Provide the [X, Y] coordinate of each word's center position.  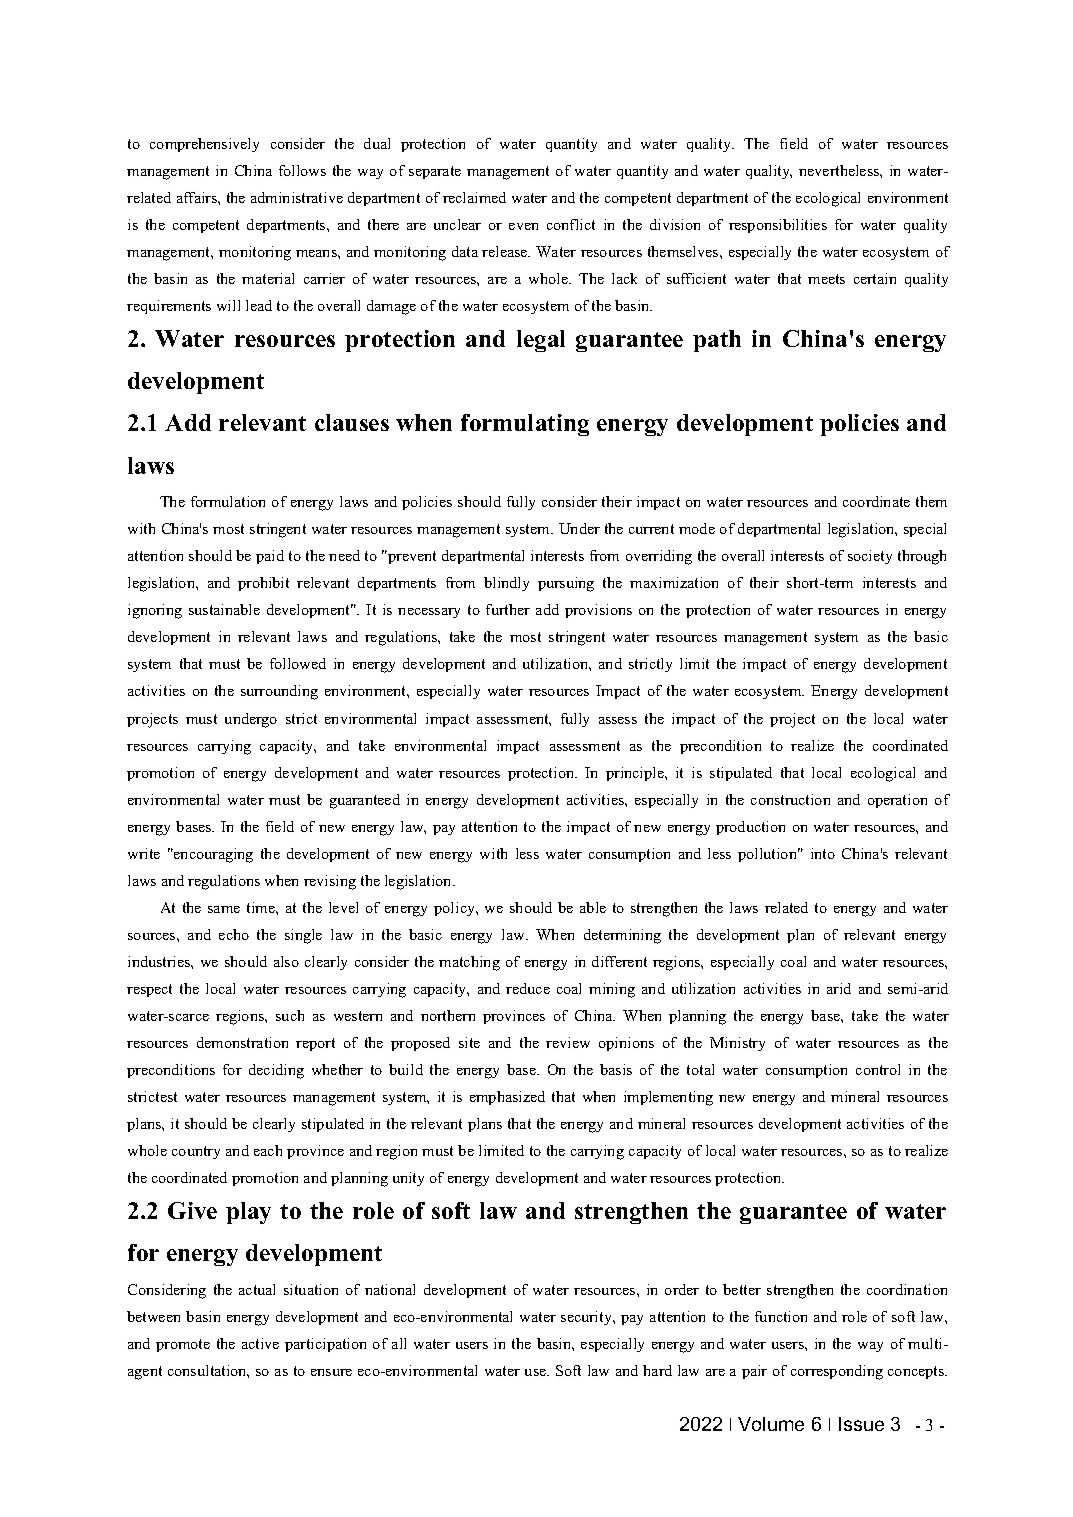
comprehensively [204, 145]
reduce [528, 988]
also [286, 961]
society [870, 557]
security [588, 1318]
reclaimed [474, 197]
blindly [506, 584]
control [878, 1069]
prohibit [263, 584]
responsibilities [778, 226]
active [260, 1343]
